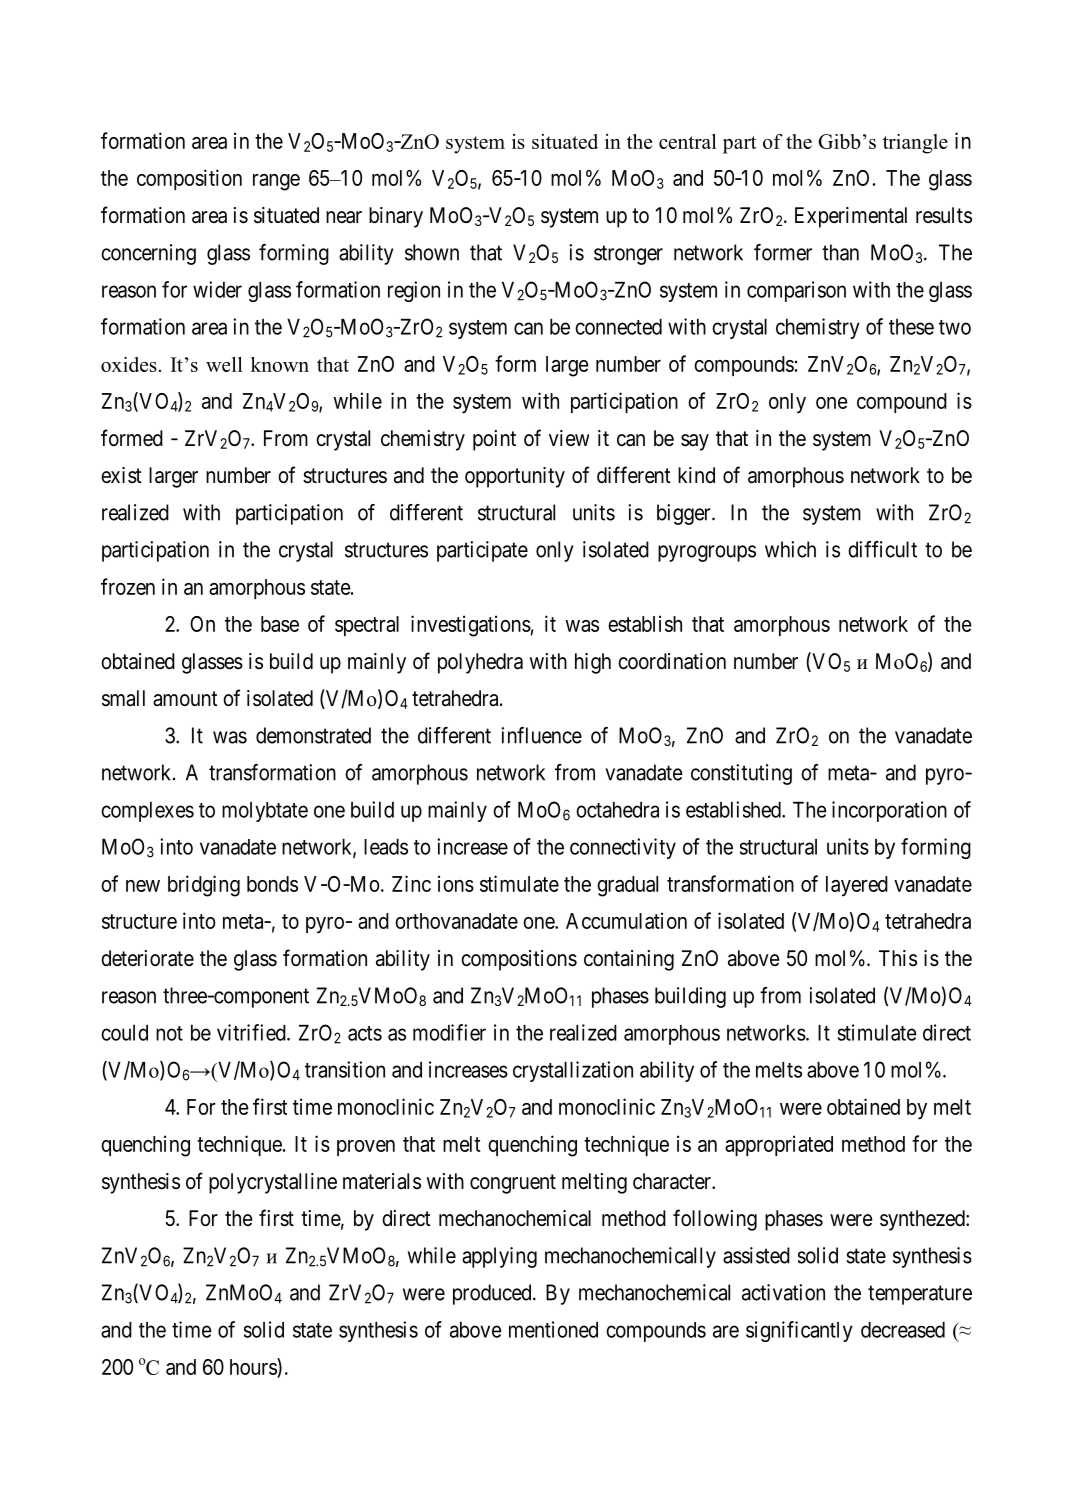 The image size is (1068, 1511). What do you see at coordinates (276, 182) in the screenshot?
I see `range` at bounding box center [276, 182].
